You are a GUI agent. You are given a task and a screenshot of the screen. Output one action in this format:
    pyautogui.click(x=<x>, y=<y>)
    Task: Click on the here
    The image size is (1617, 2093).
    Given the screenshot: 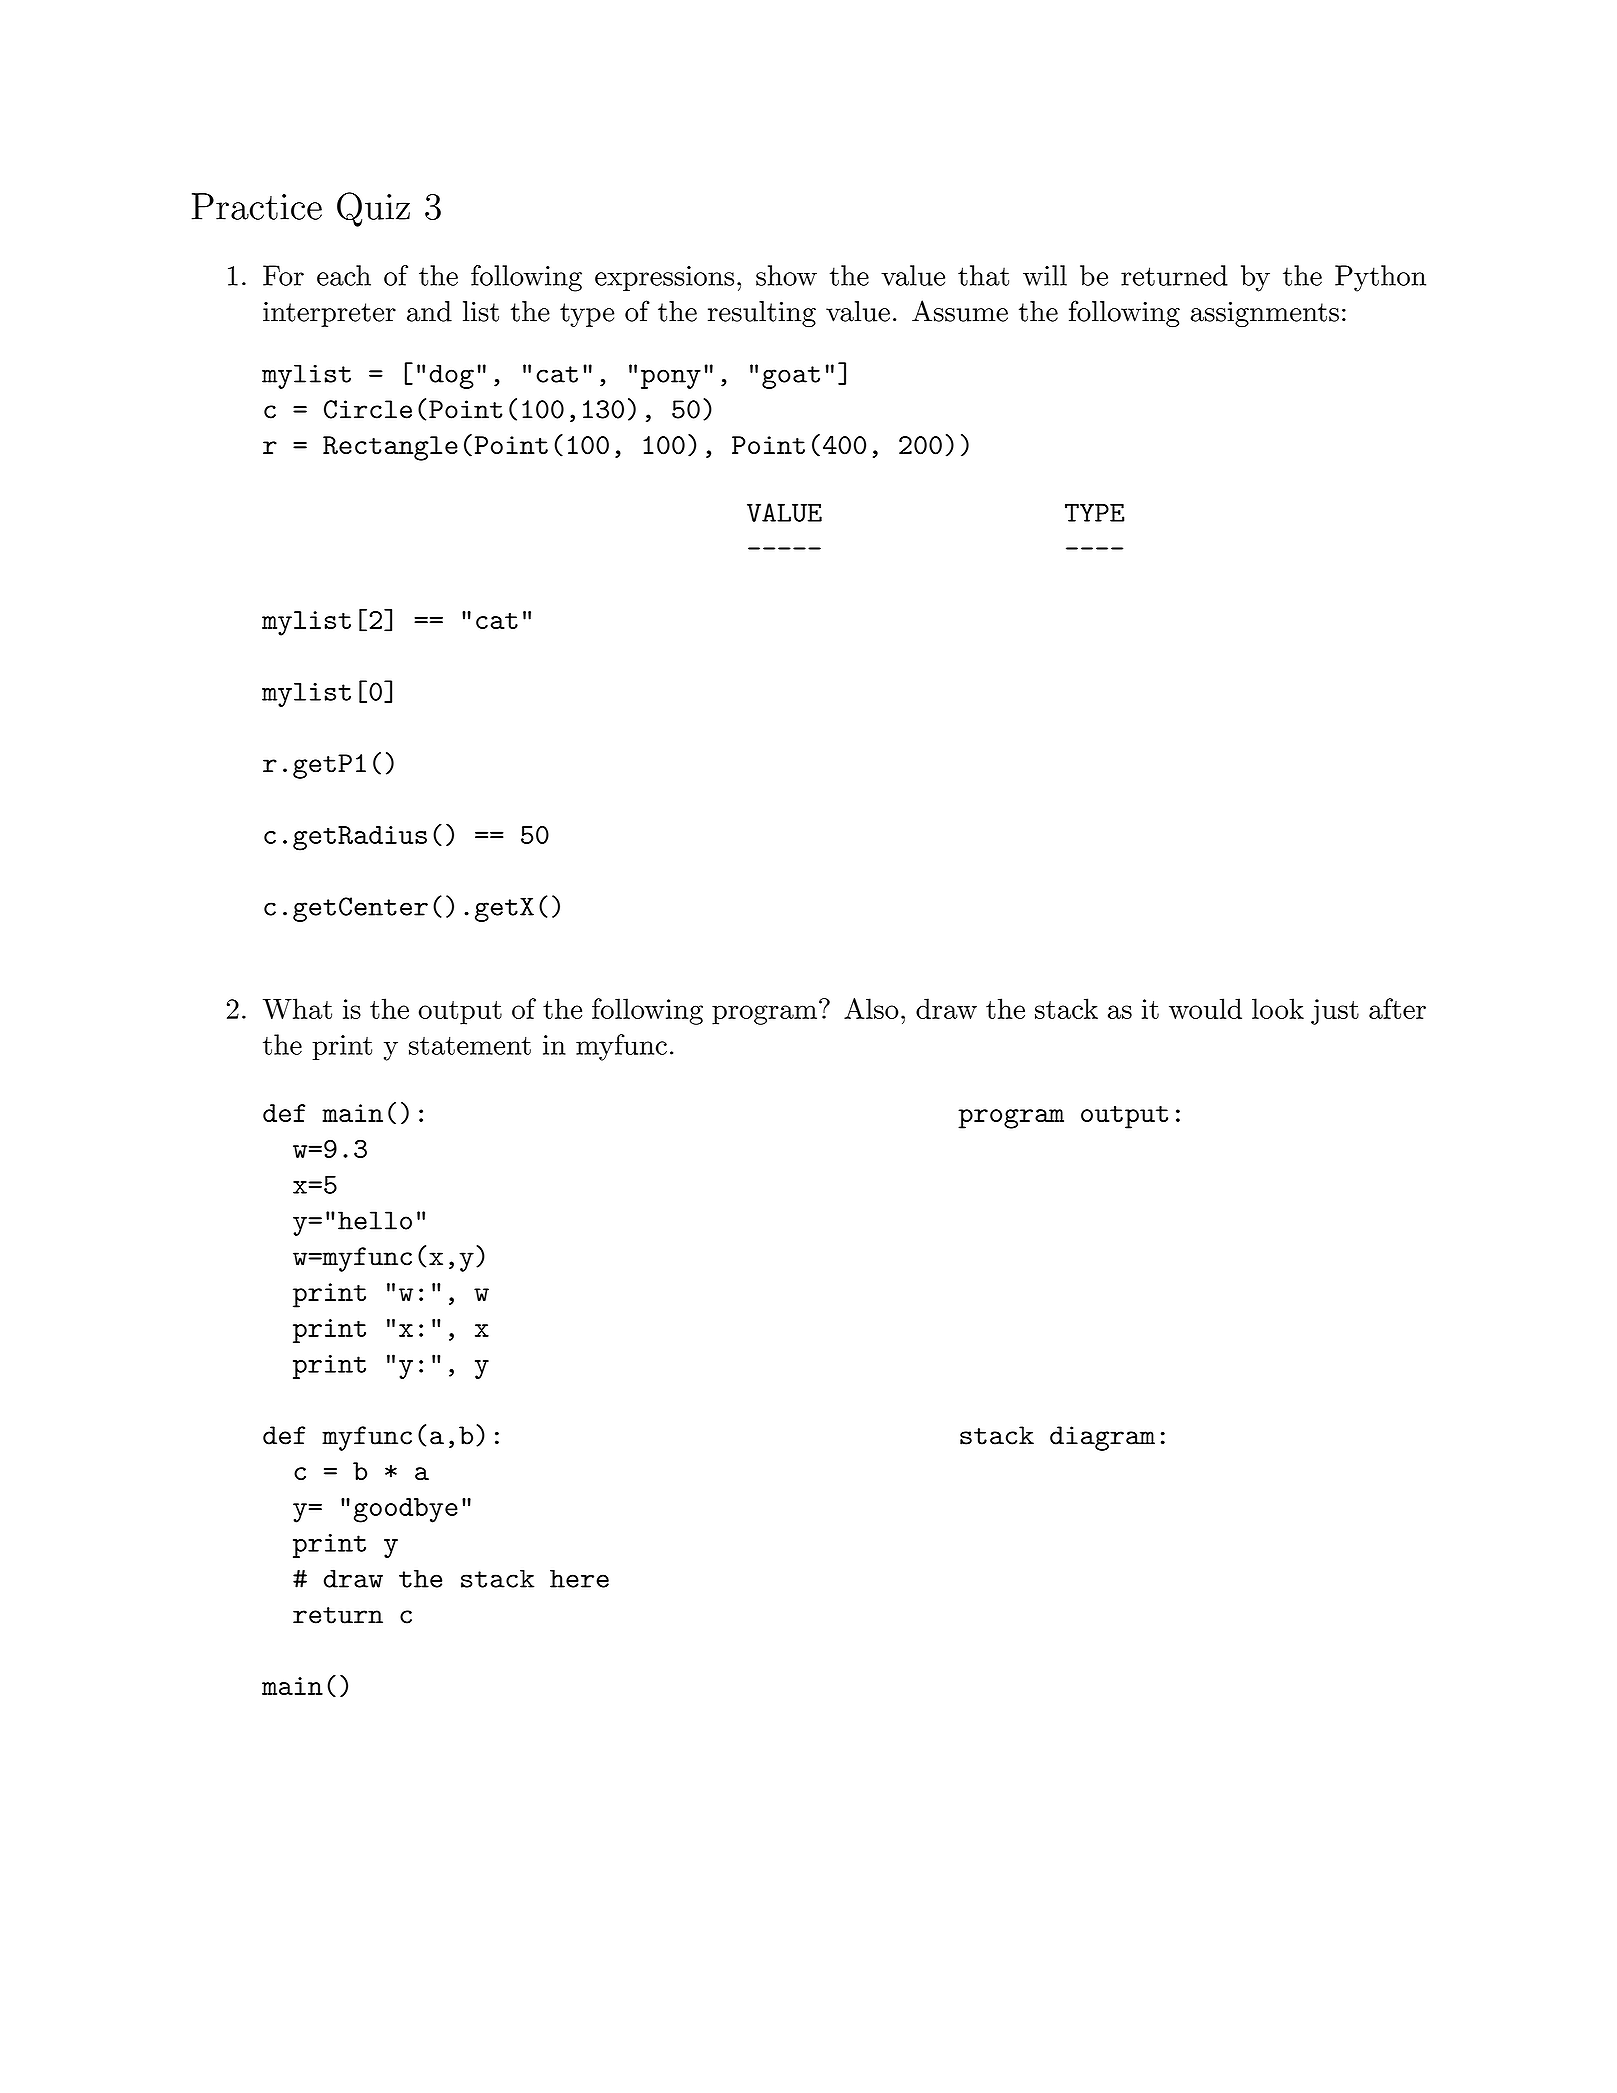 What is the action you would take?
    pyautogui.click(x=579, y=1578)
